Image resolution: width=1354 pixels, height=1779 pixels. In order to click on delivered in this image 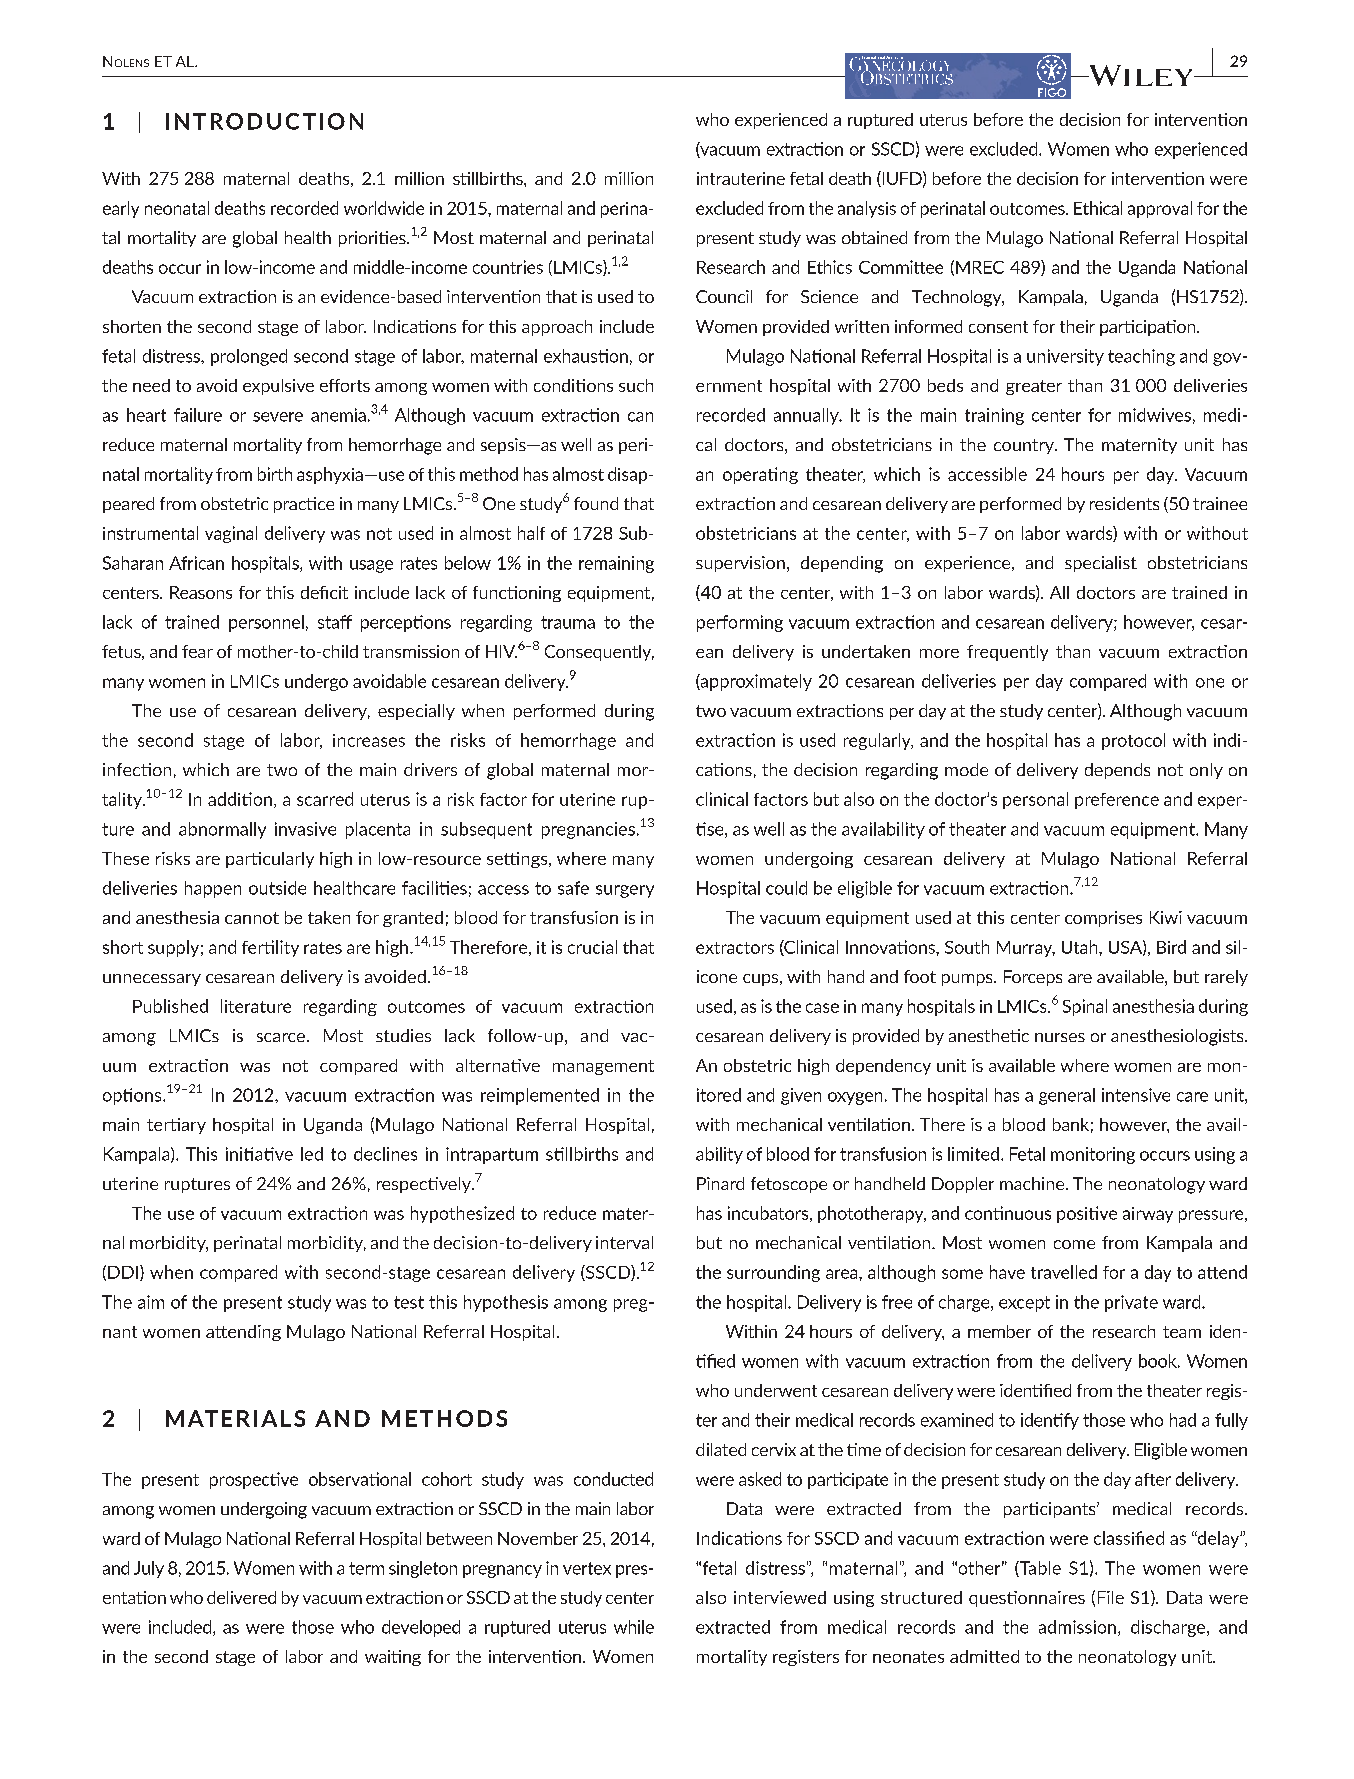, I will do `click(241, 1597)`.
